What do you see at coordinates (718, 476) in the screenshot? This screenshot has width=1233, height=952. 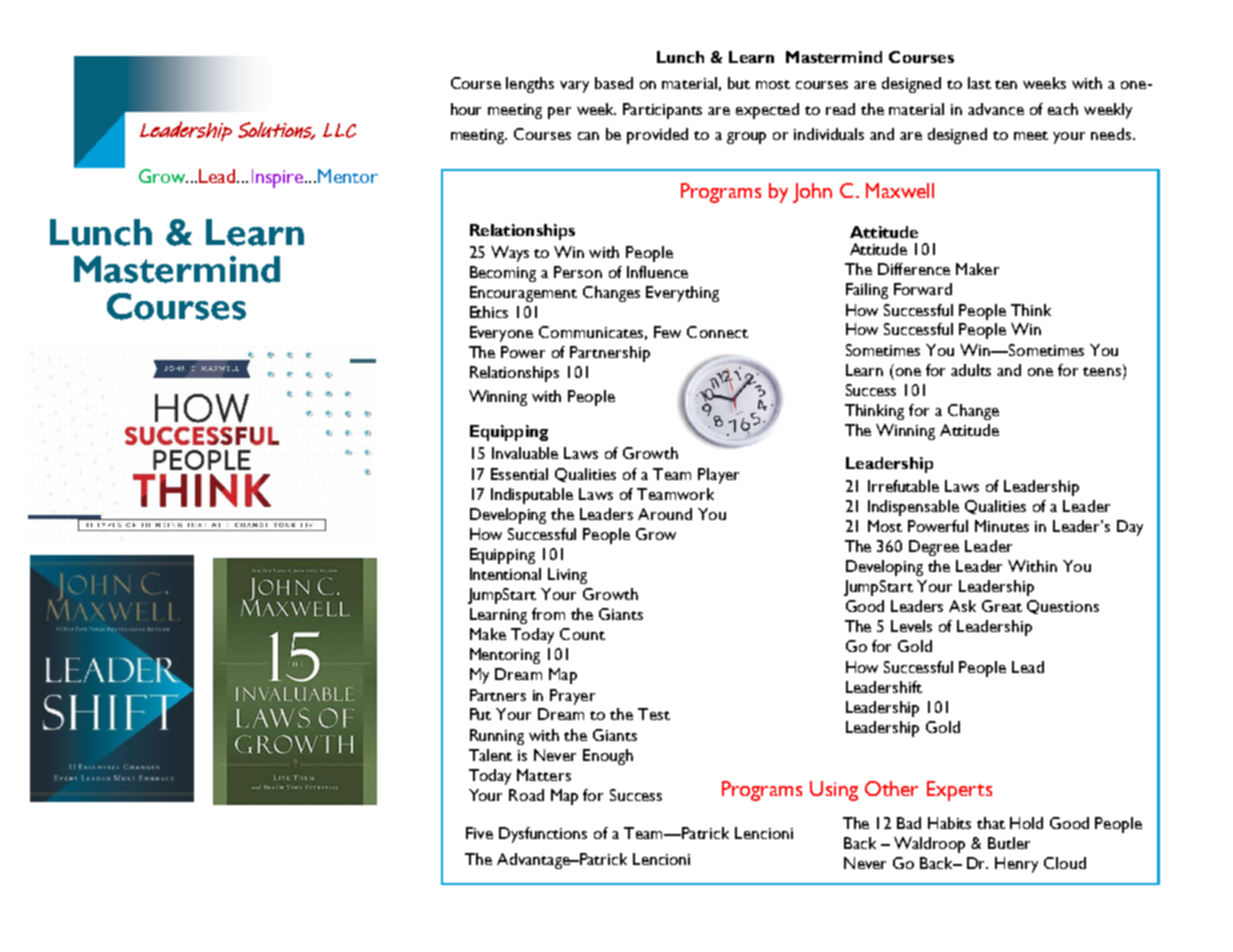 I see `Player` at bounding box center [718, 476].
